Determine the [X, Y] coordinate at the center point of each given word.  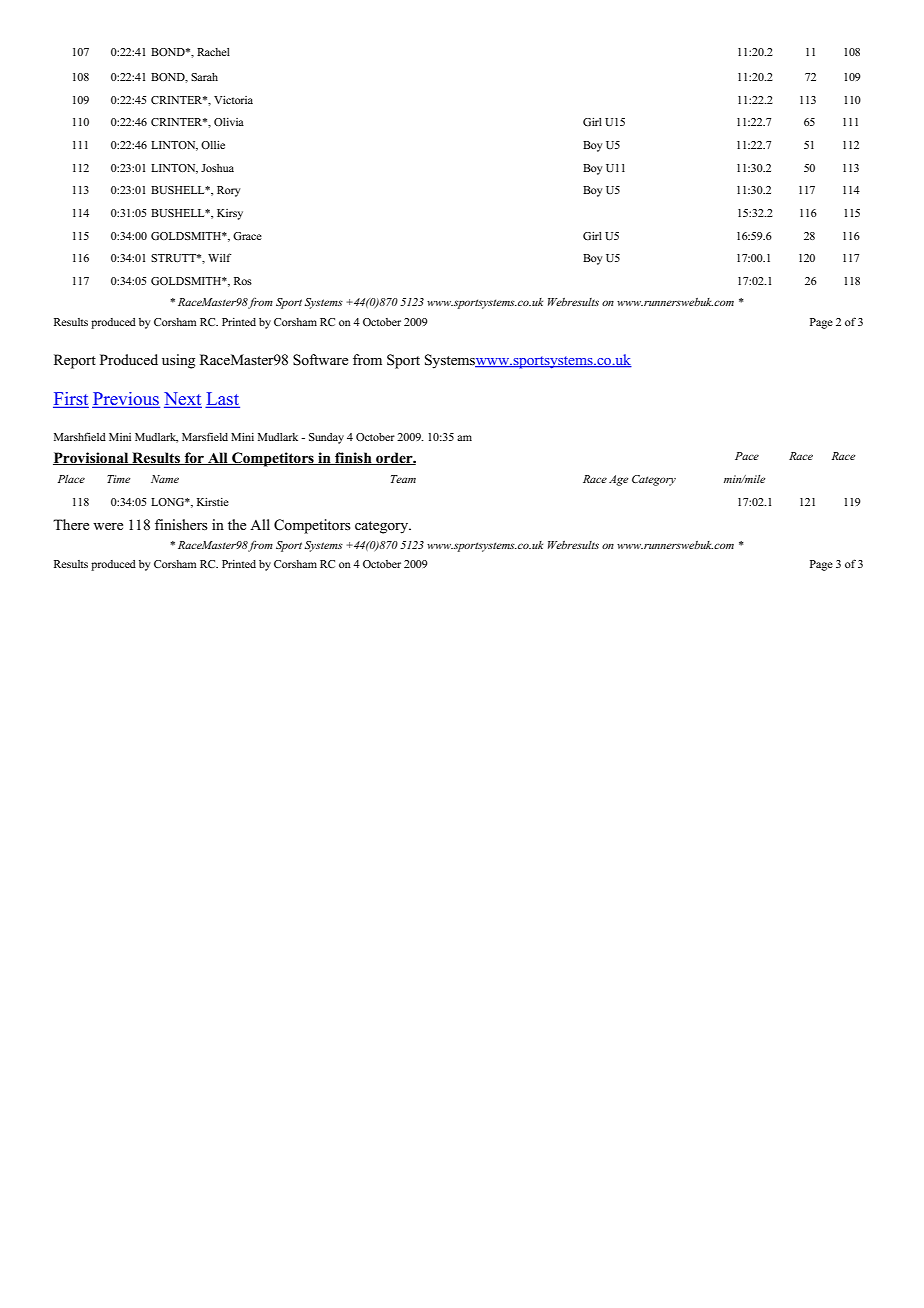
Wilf [220, 257]
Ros [243, 281]
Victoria [233, 100]
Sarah [204, 77]
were [108, 527]
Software [320, 360]
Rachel [213, 52]
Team [403, 479]
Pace [747, 456]
